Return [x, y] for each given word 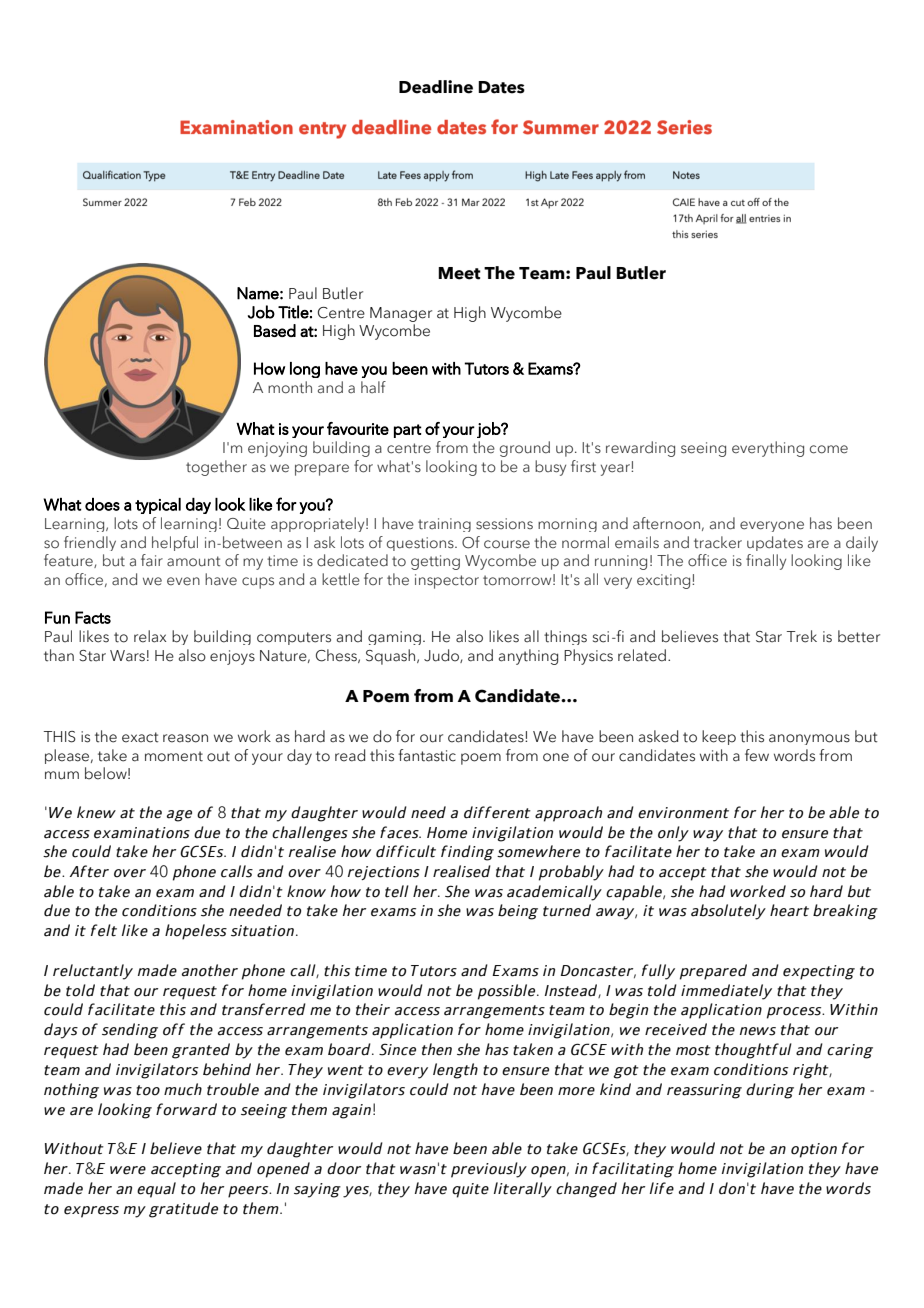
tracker [718, 542]
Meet [459, 273]
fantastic [427, 755]
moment [174, 756]
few [757, 755]
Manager [401, 314]
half [373, 387]
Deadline [436, 87]
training [444, 525]
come [829, 449]
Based [275, 330]
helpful [175, 543]
